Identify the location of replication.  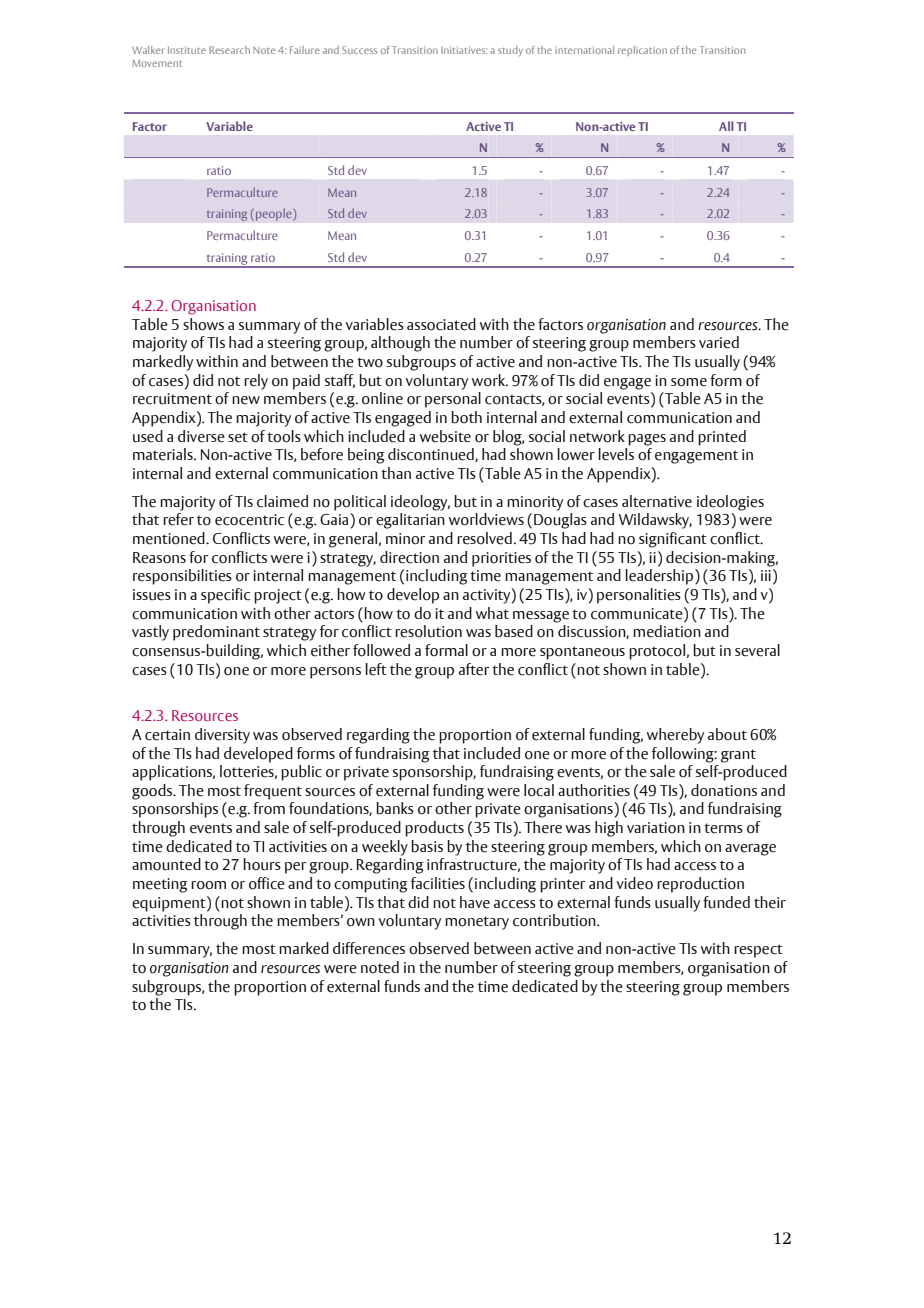
(642, 51).
